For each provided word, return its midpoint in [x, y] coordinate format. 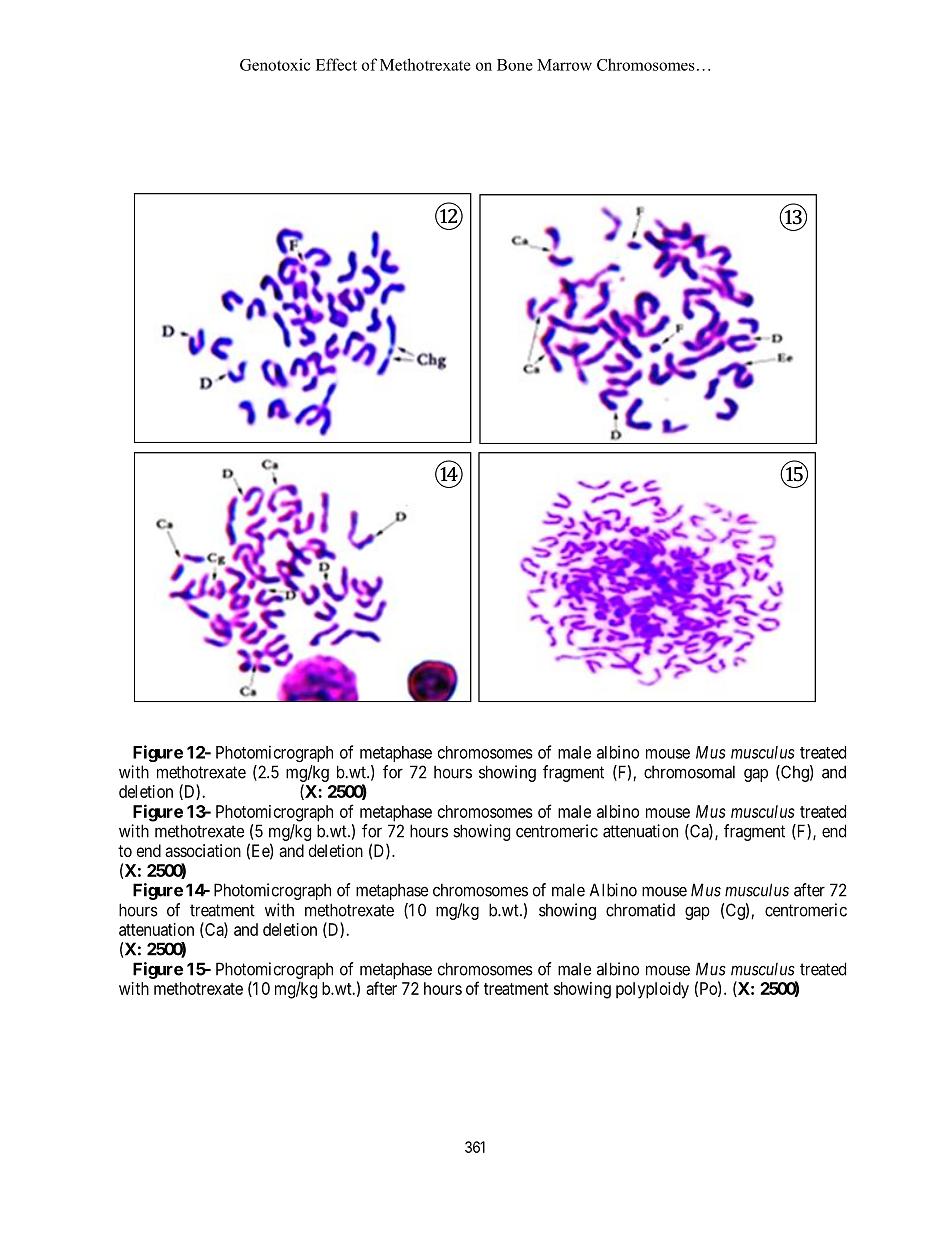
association [203, 850]
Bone [515, 65]
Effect [336, 64]
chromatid [640, 910]
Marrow [564, 65]
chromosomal [689, 772]
